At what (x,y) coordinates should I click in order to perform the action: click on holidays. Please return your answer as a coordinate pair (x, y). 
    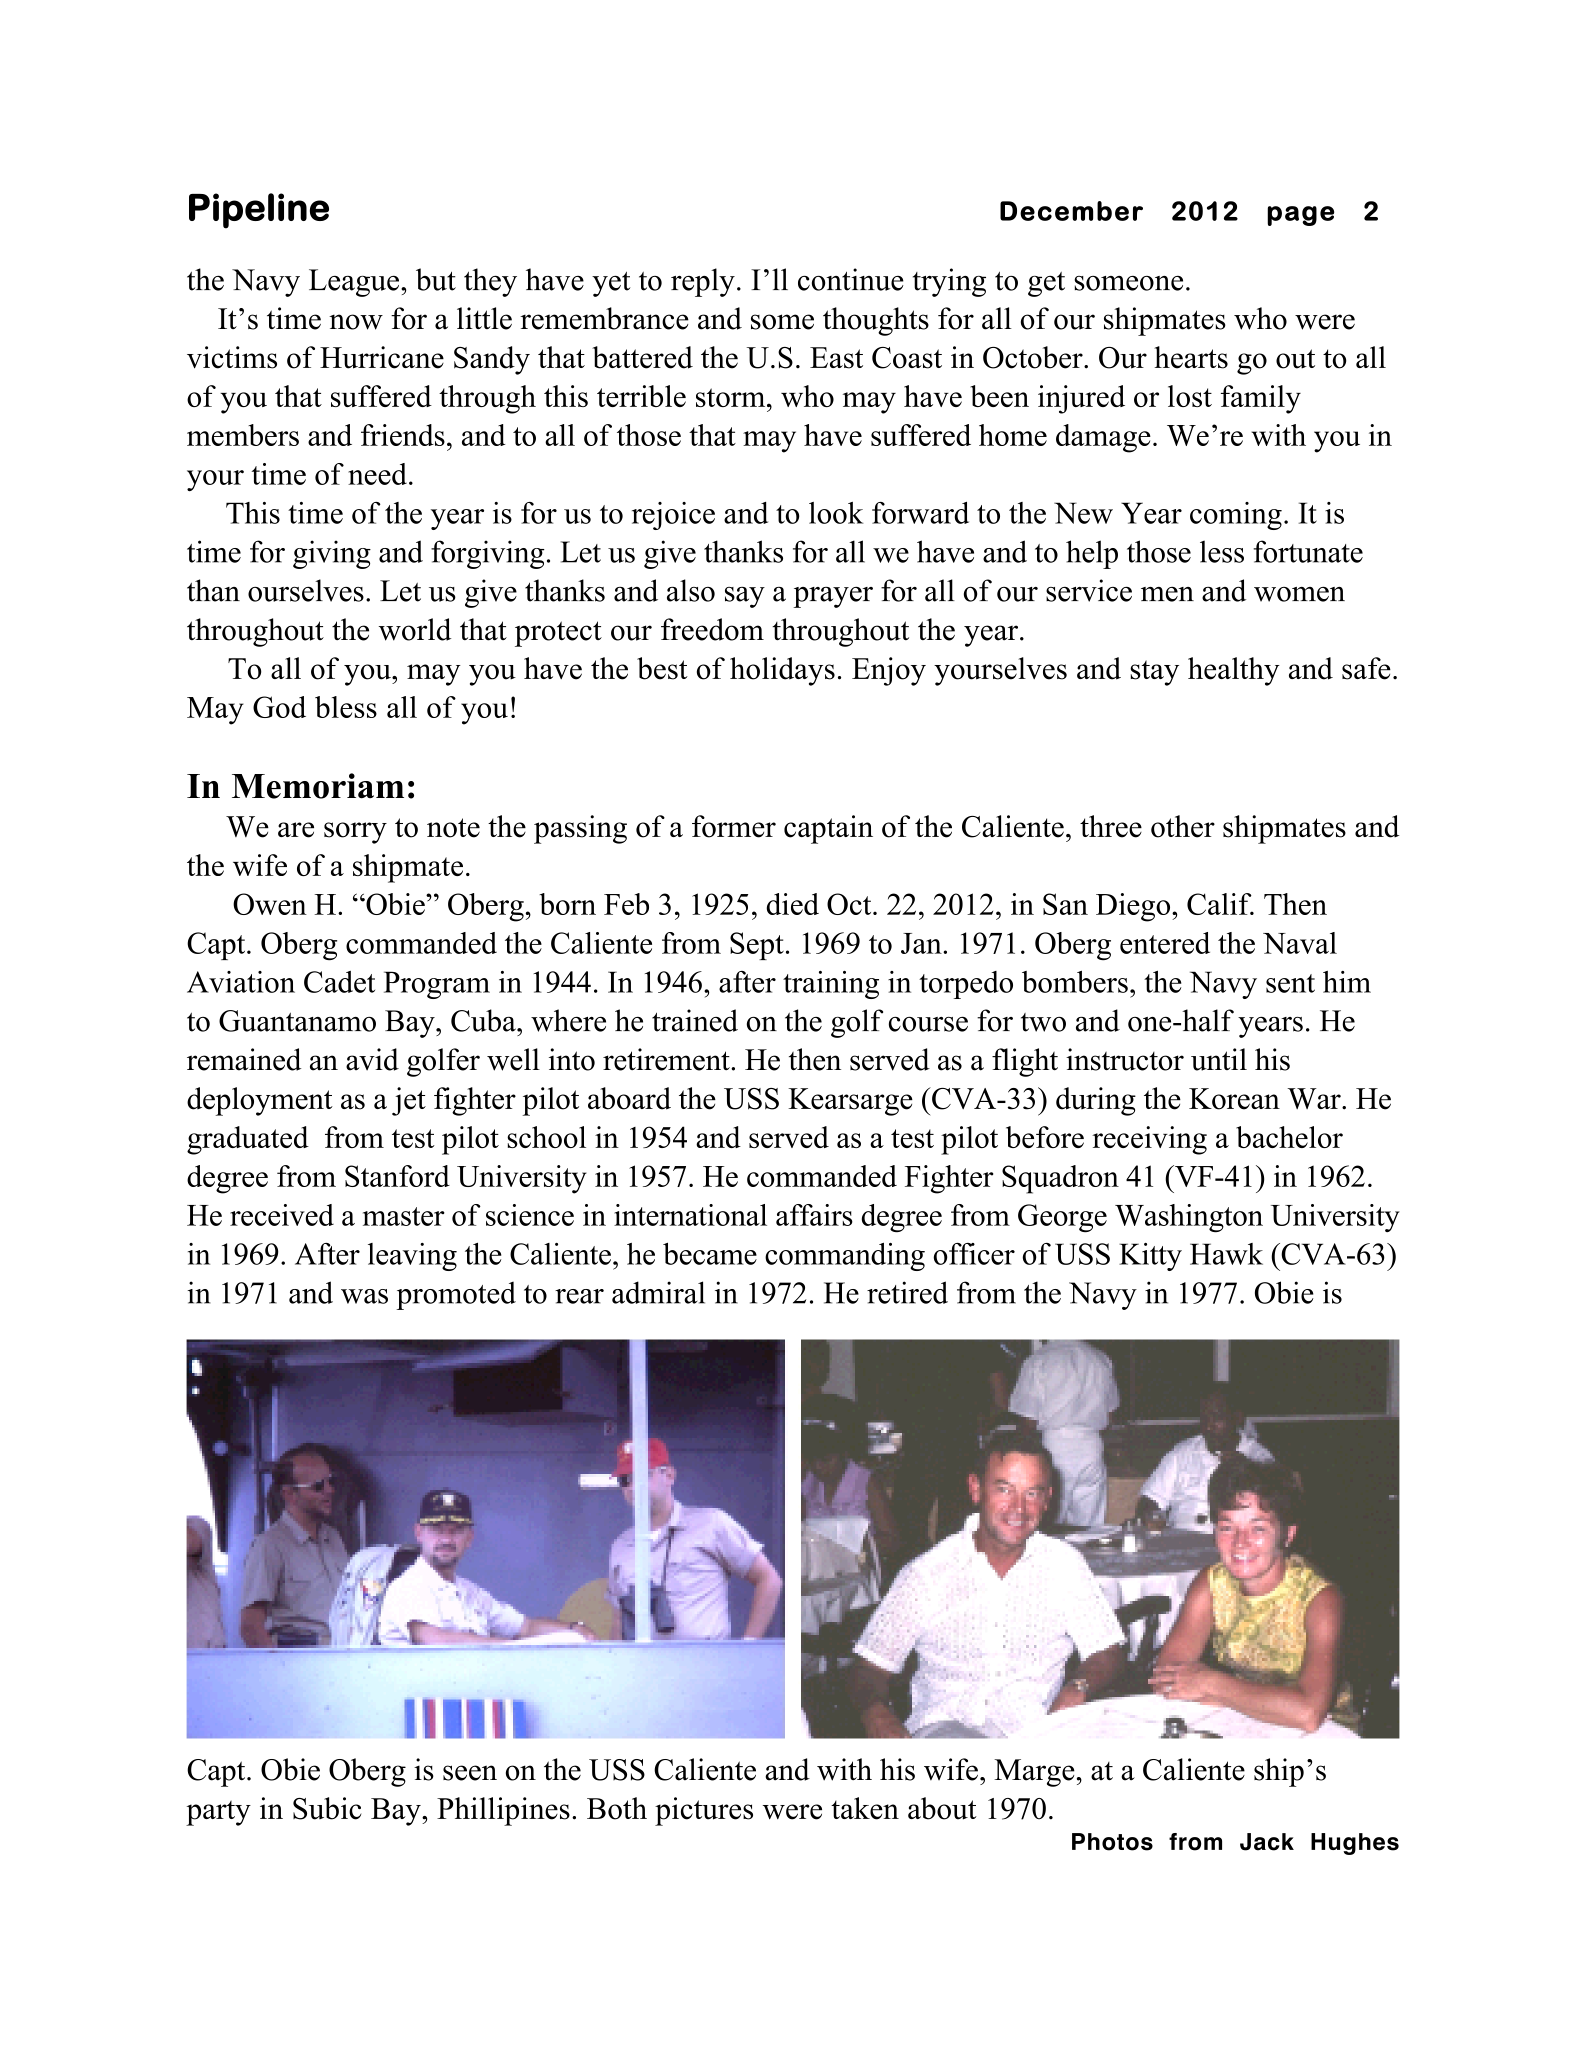
    Looking at the image, I should click on (782, 671).
